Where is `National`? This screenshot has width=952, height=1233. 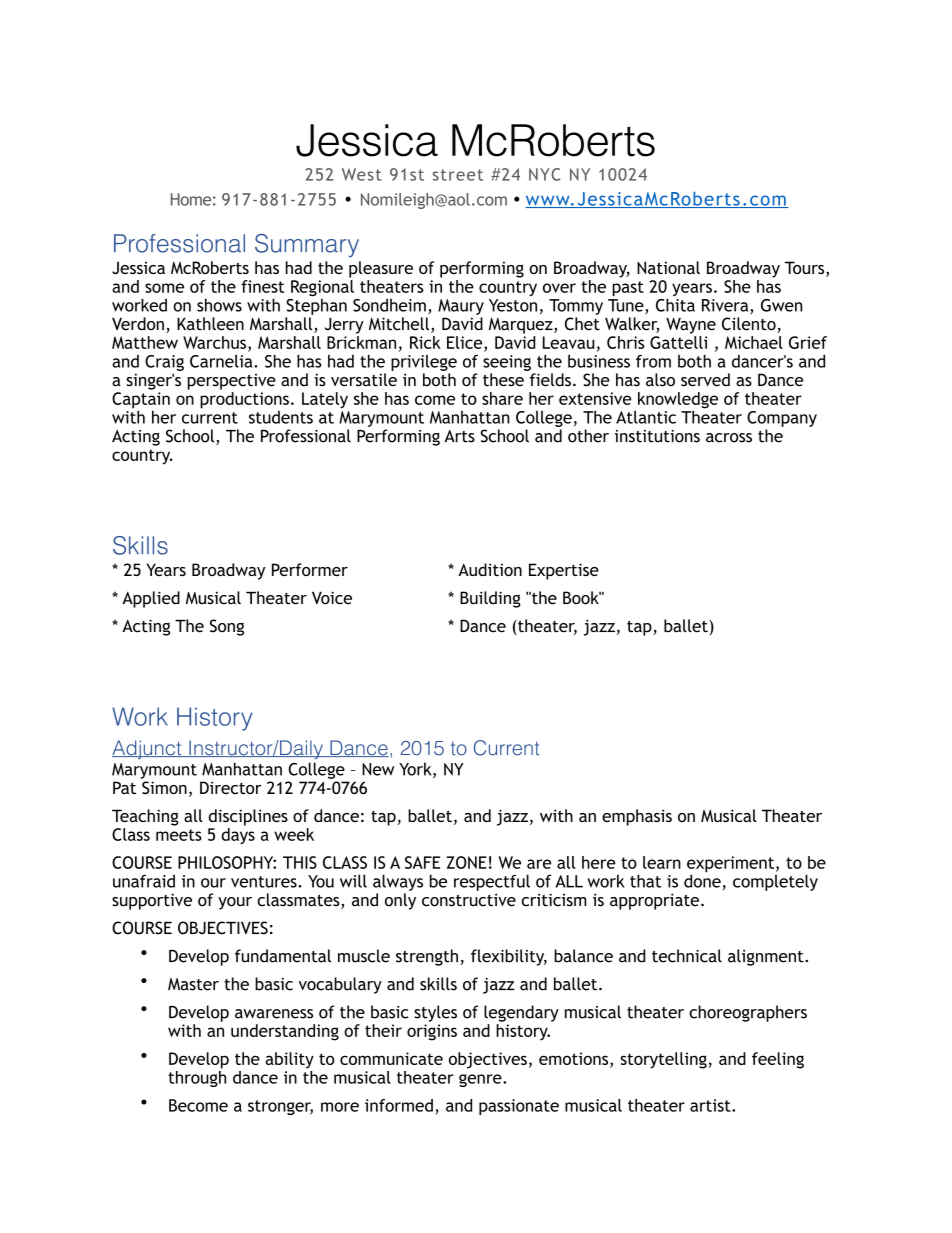
National is located at coordinates (668, 267).
